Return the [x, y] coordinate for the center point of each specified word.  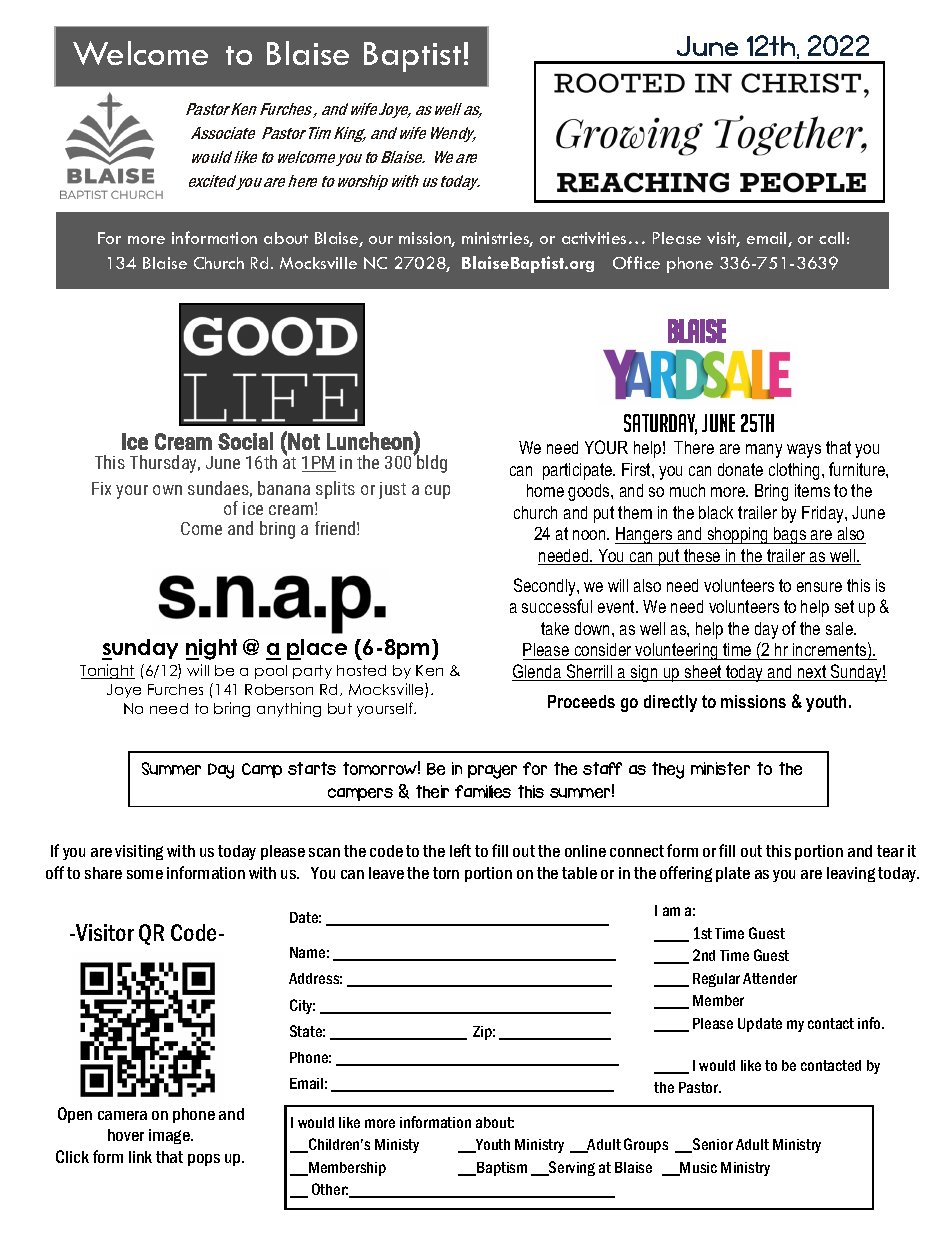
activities [594, 238]
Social [245, 441]
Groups [646, 1145]
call [831, 238]
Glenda [538, 672]
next [812, 673]
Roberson [279, 689]
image [170, 1136]
